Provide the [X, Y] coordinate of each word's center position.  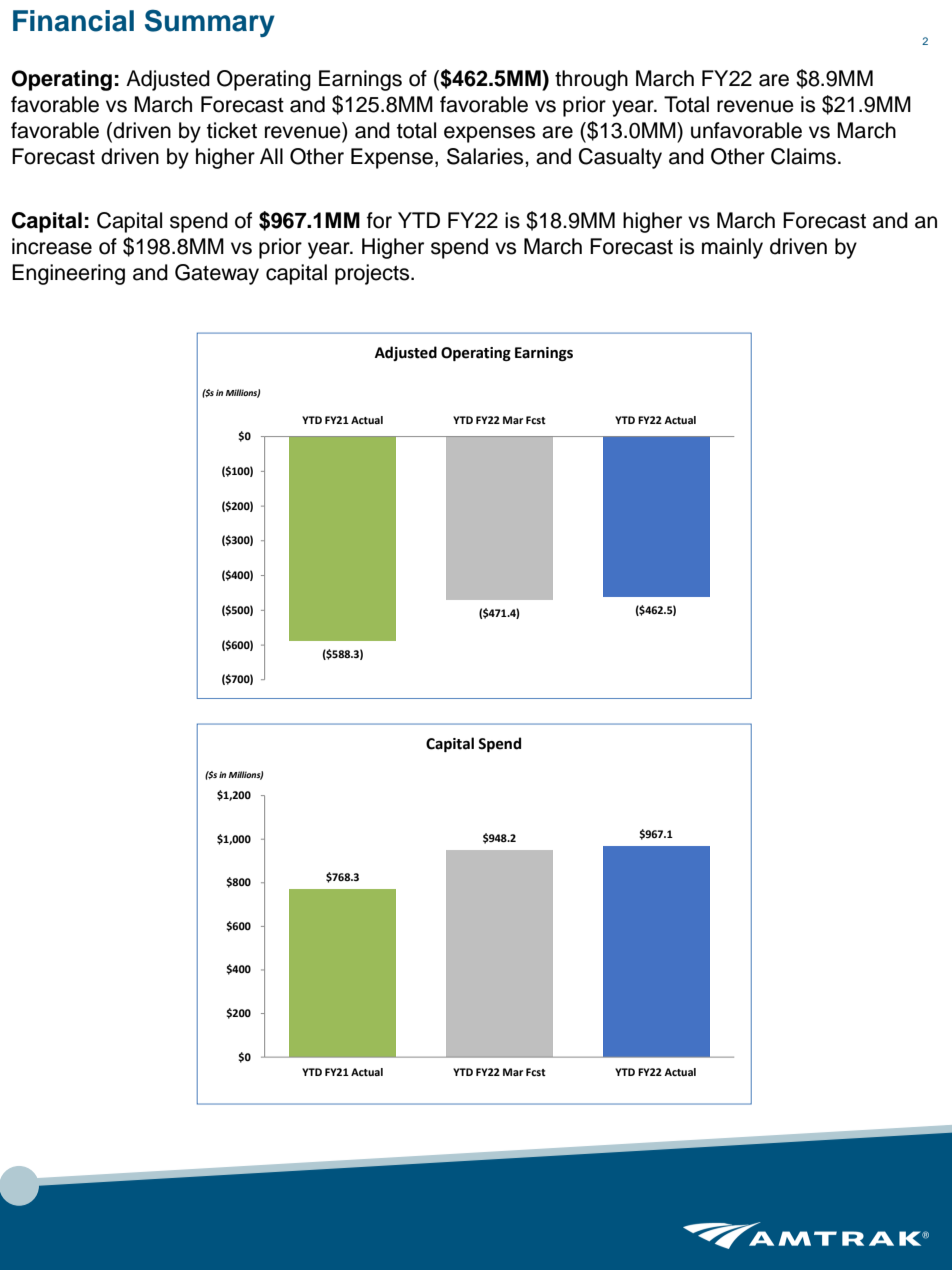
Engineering [68, 274]
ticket [232, 130]
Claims [803, 156]
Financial [73, 21]
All [271, 156]
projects [373, 274]
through [591, 80]
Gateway [217, 274]
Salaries [486, 156]
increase [52, 246]
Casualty [620, 158]
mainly [732, 248]
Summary [210, 23]
